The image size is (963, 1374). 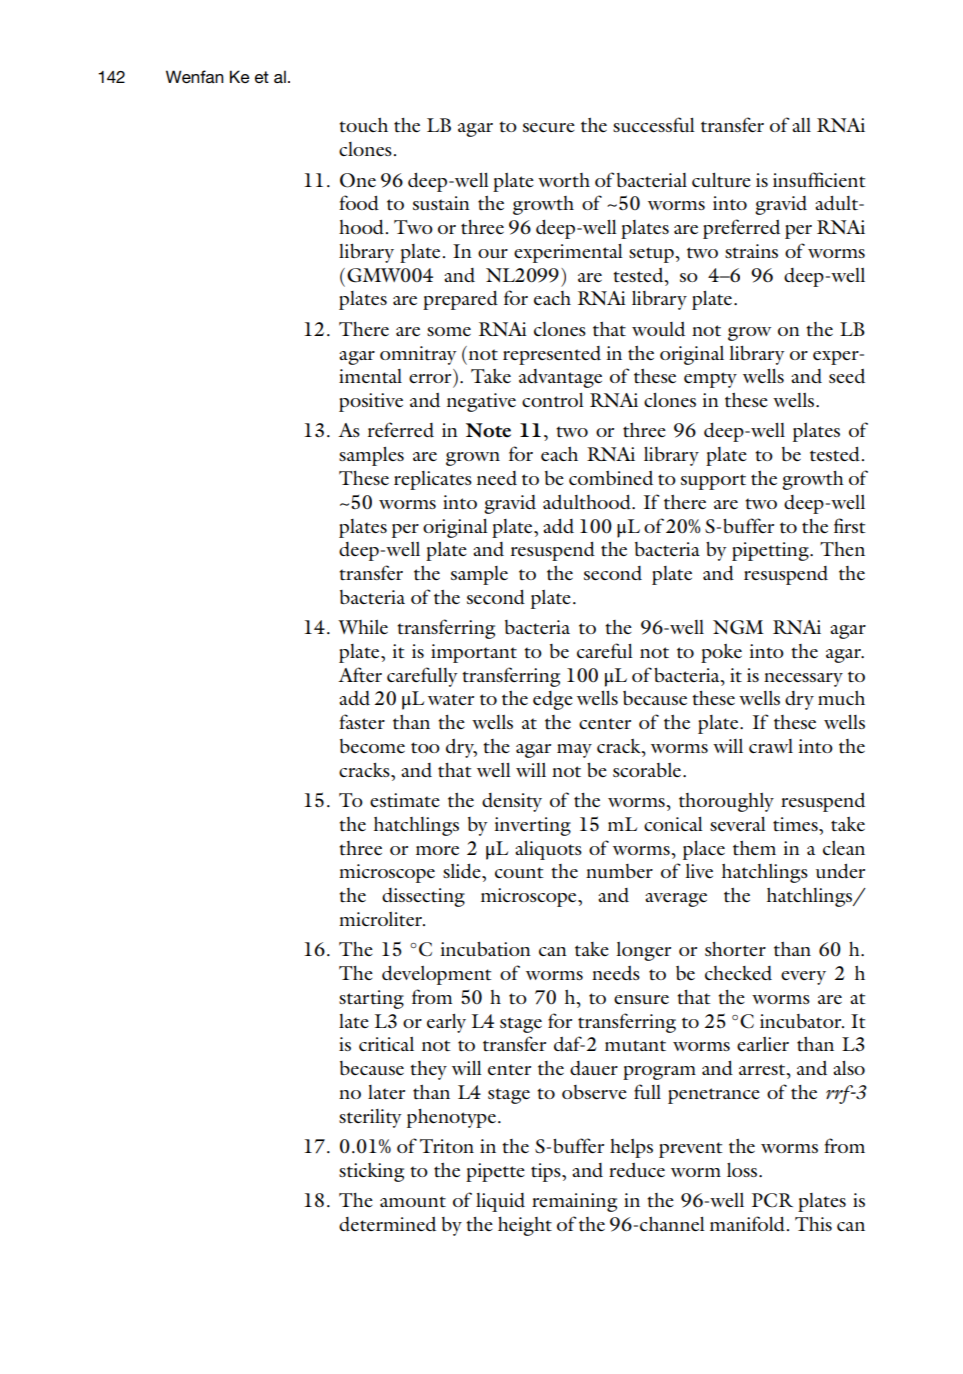 I want to click on water, so click(x=451, y=699).
